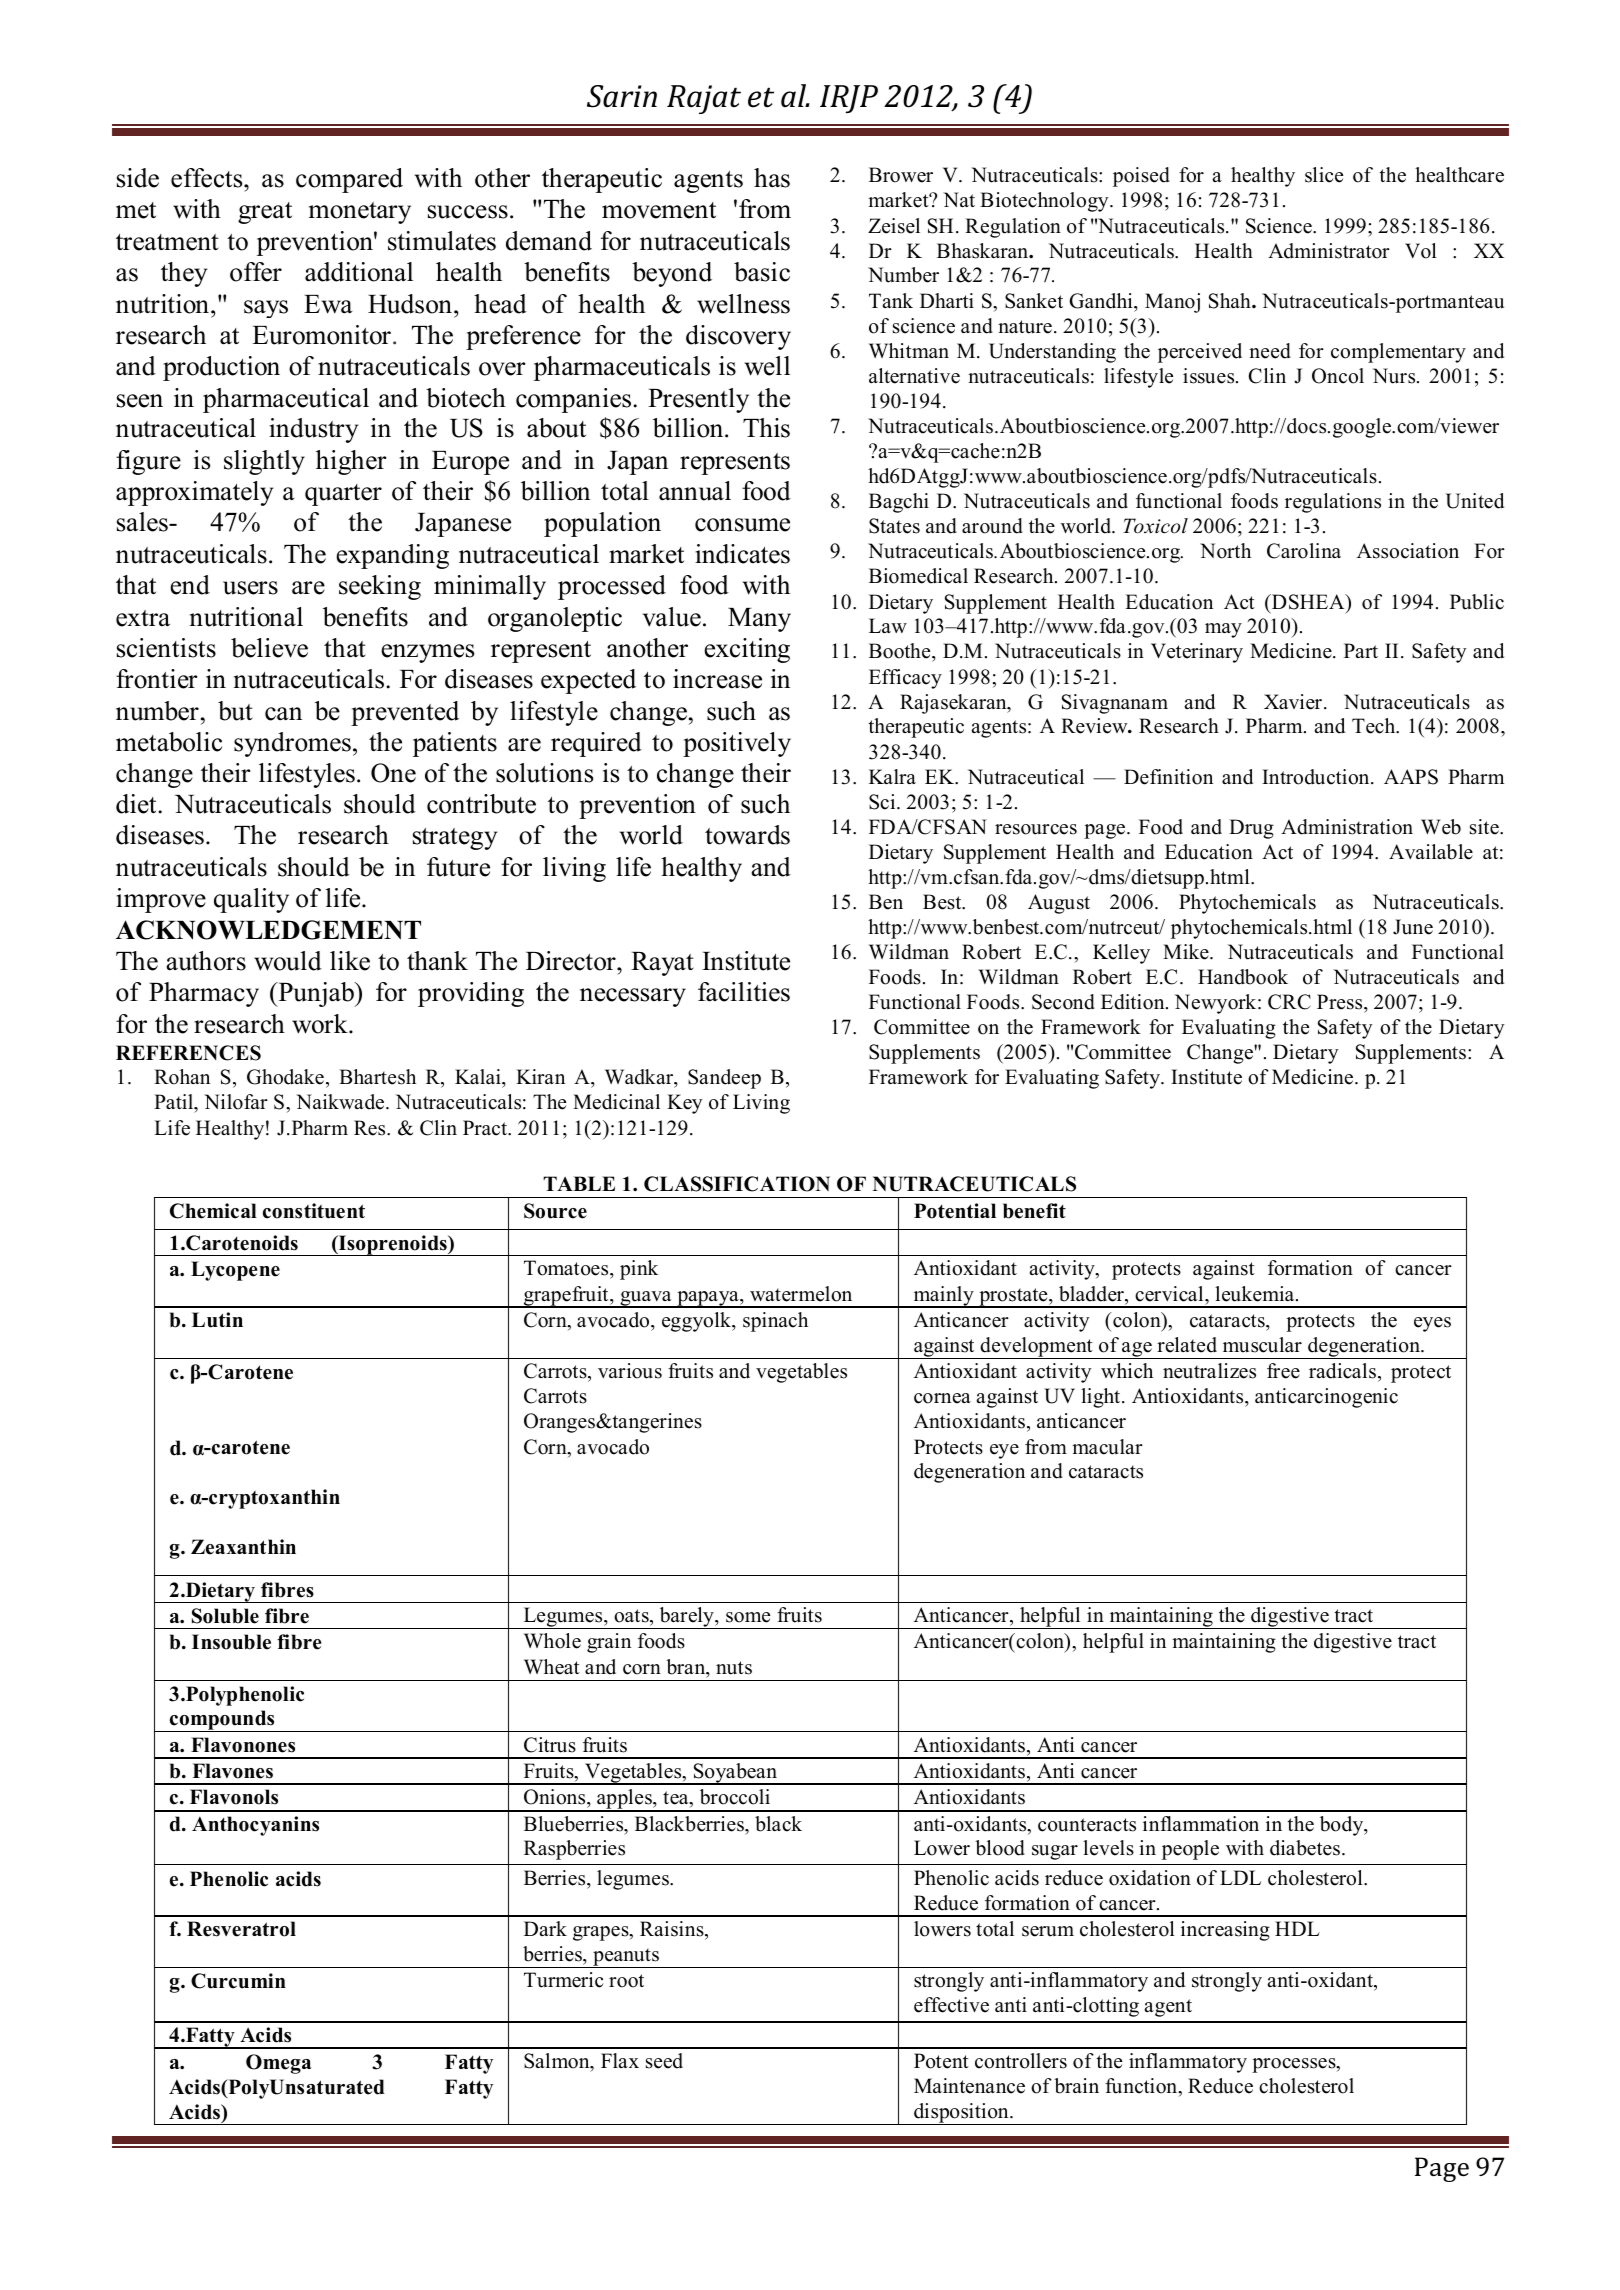  I want to click on Rohan, so click(182, 1077).
